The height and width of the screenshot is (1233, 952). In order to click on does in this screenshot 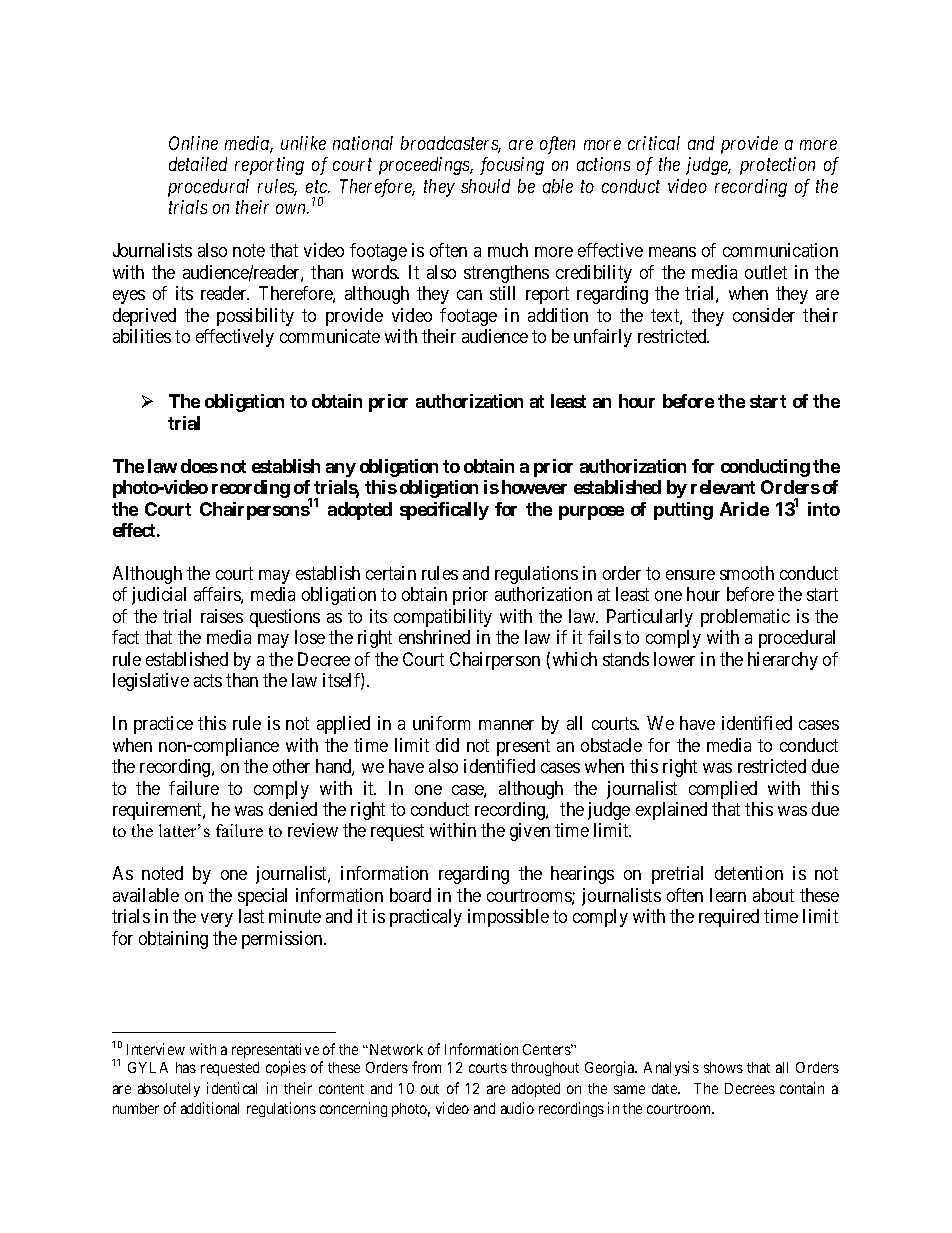, I will do `click(199, 466)`.
